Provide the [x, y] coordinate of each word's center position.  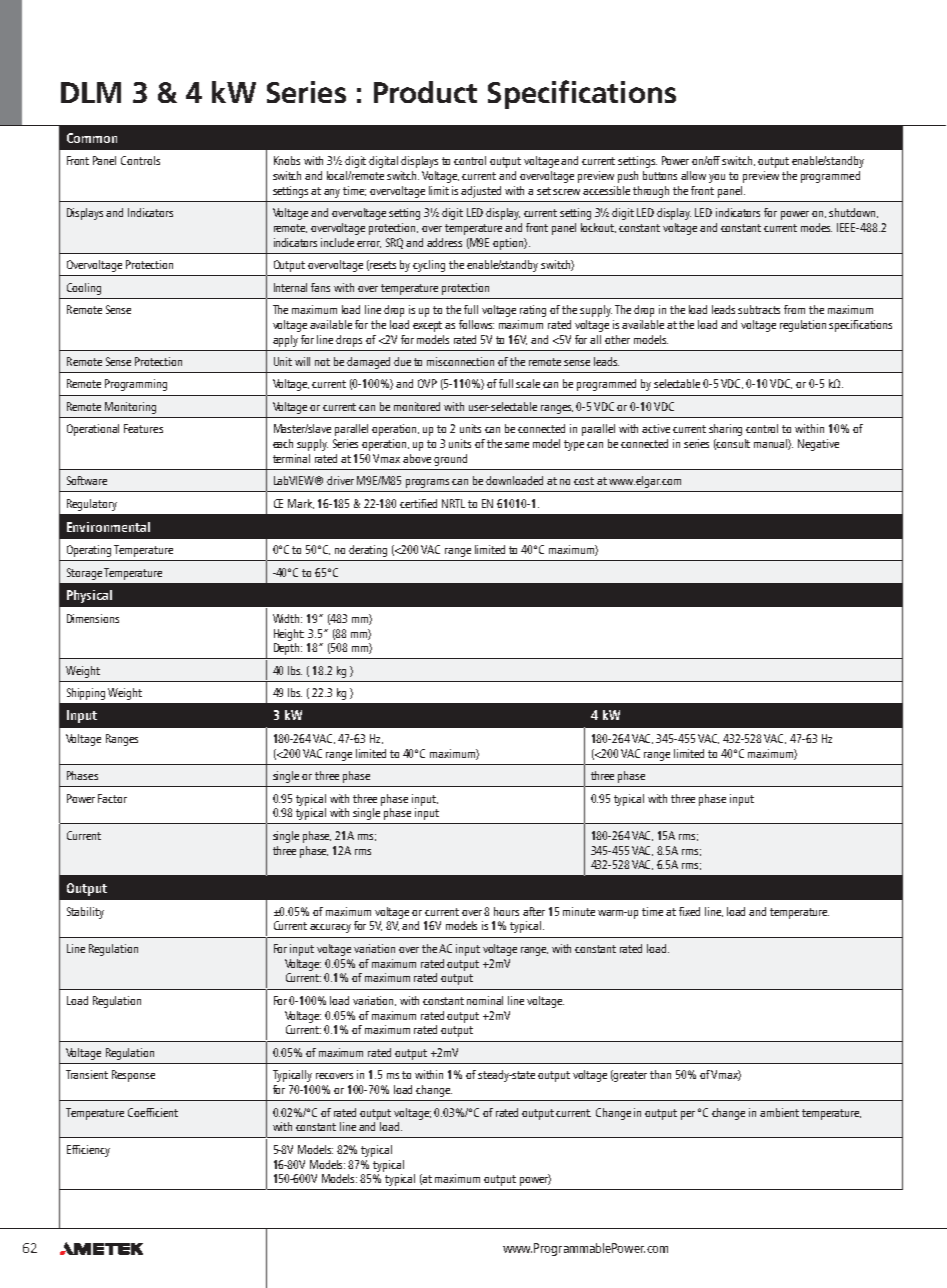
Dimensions [93, 618]
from [794, 309]
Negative [818, 445]
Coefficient [153, 1112]
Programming [136, 385]
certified [418, 503]
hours [506, 911]
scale [528, 383]
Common [92, 138]
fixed [689, 911]
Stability [85, 913]
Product [425, 92]
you [717, 178]
